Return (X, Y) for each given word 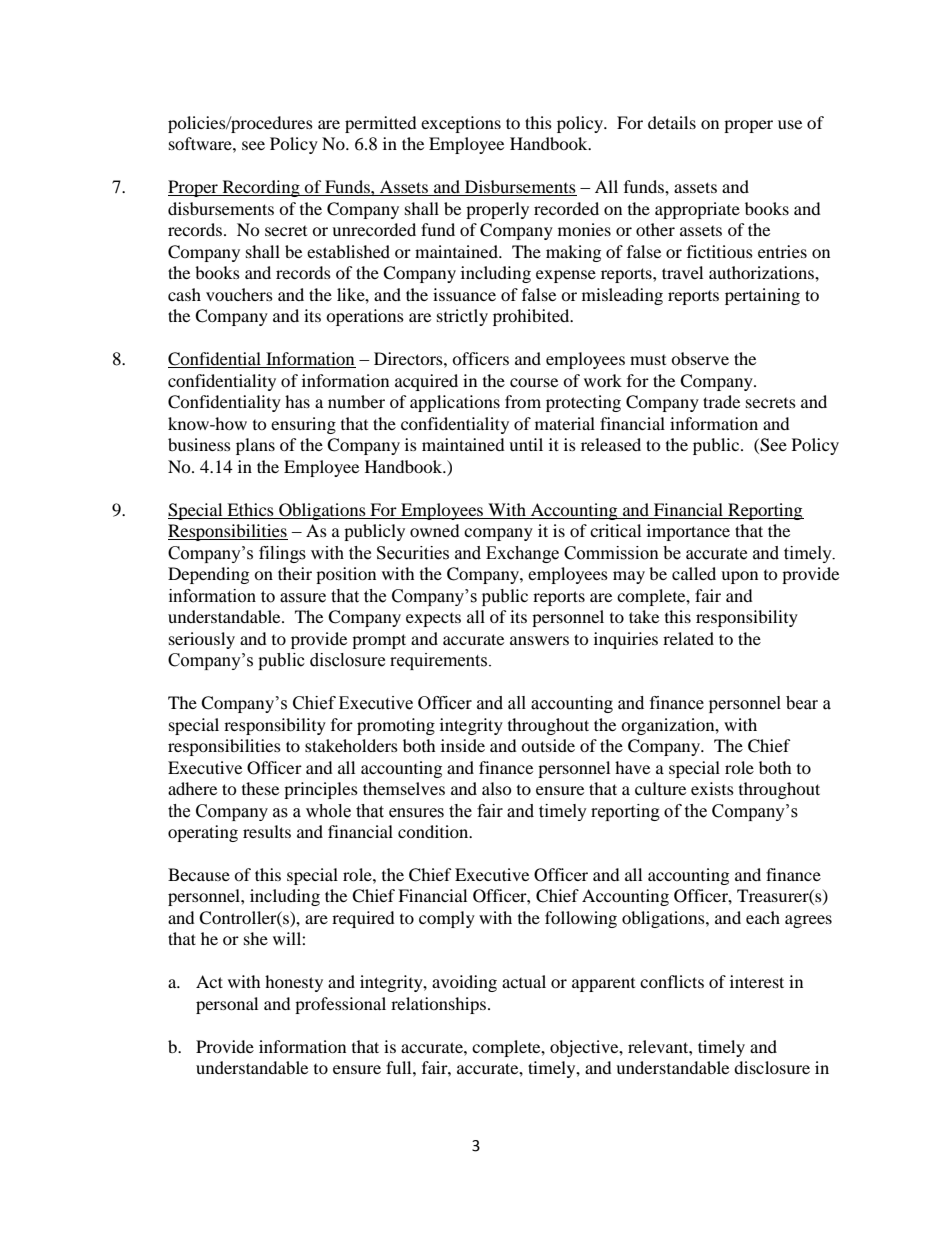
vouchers (239, 294)
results (267, 831)
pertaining (762, 296)
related (688, 638)
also (497, 788)
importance (688, 532)
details (672, 122)
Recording (261, 188)
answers (539, 640)
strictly (462, 317)
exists (712, 788)
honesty (294, 983)
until (526, 444)
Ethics (250, 509)
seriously (202, 640)
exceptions (461, 124)
